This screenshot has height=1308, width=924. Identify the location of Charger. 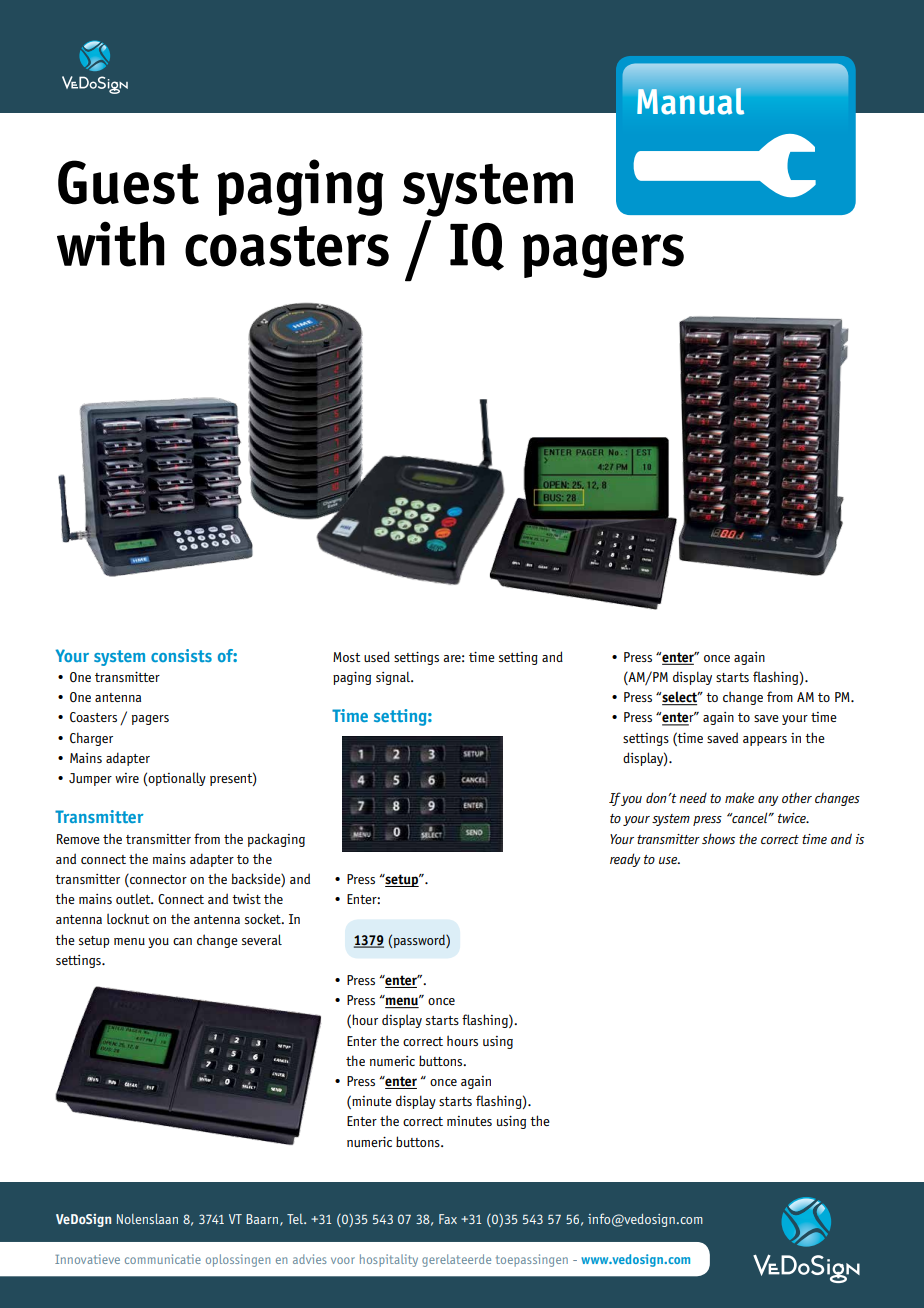
(91, 739).
